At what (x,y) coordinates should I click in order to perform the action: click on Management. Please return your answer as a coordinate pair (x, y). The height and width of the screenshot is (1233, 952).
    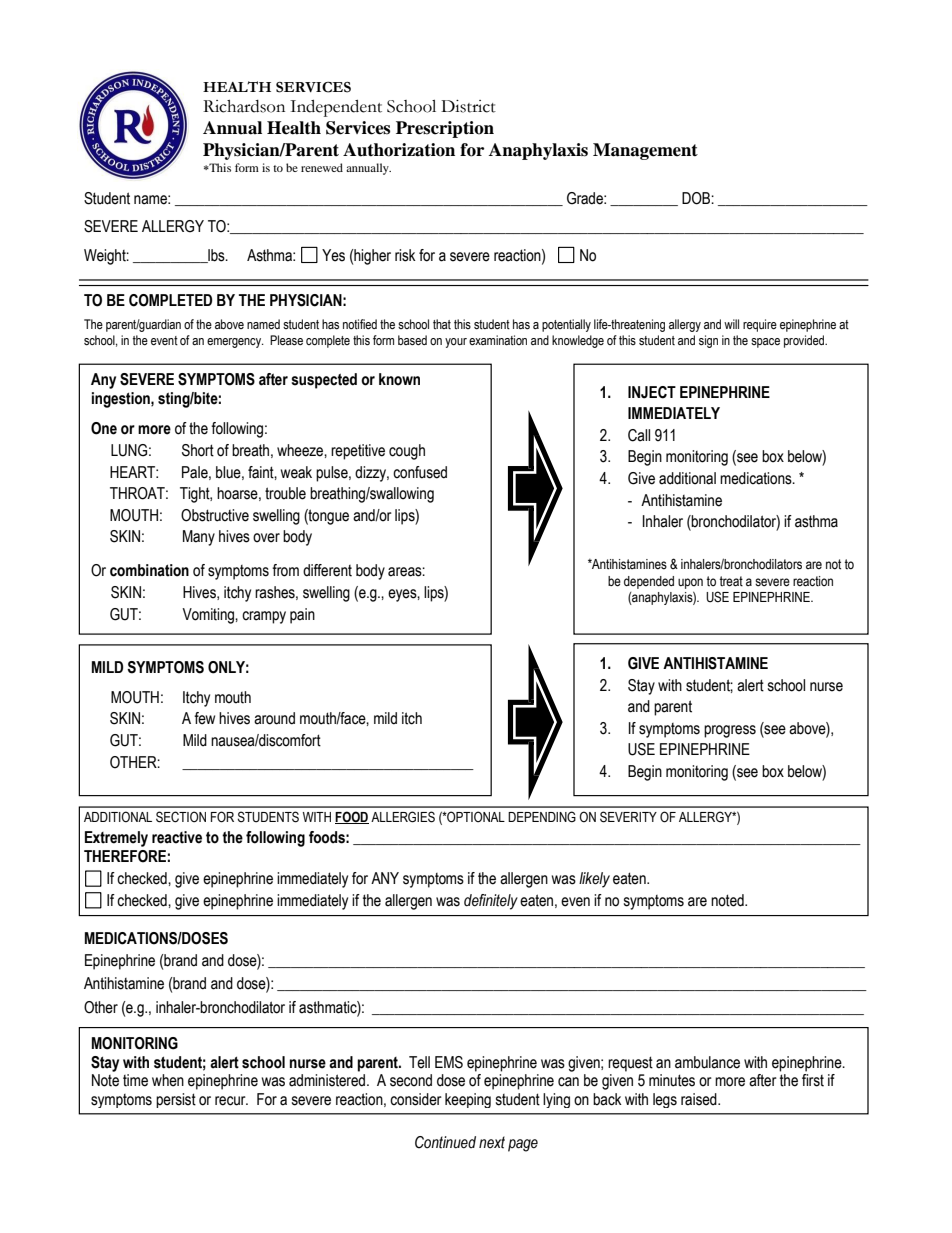
    Looking at the image, I should click on (645, 151).
